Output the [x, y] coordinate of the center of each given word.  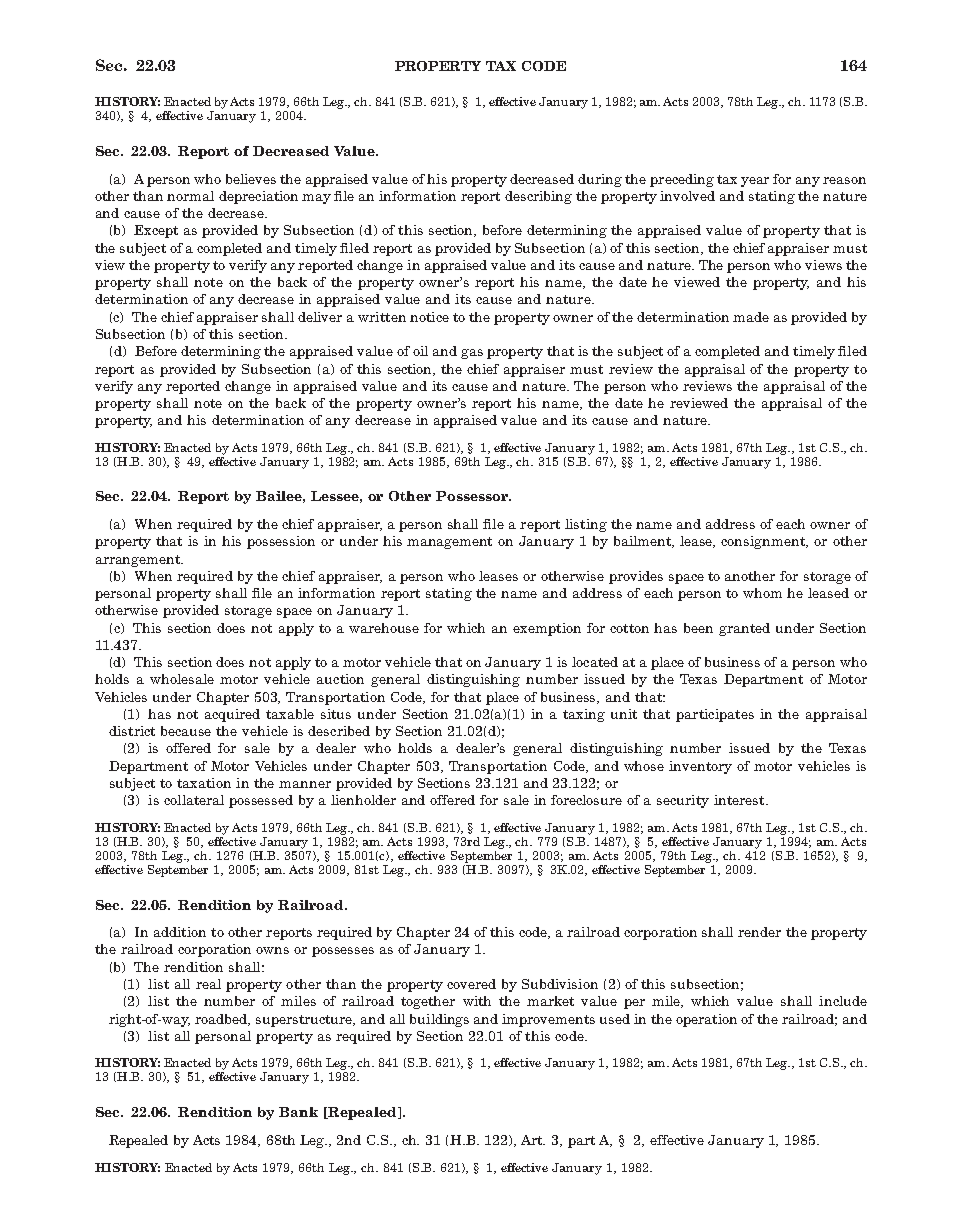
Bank [298, 1112]
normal [190, 196]
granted [744, 629]
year [755, 182]
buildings [439, 1020]
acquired [232, 715]
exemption [547, 629]
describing [538, 197]
